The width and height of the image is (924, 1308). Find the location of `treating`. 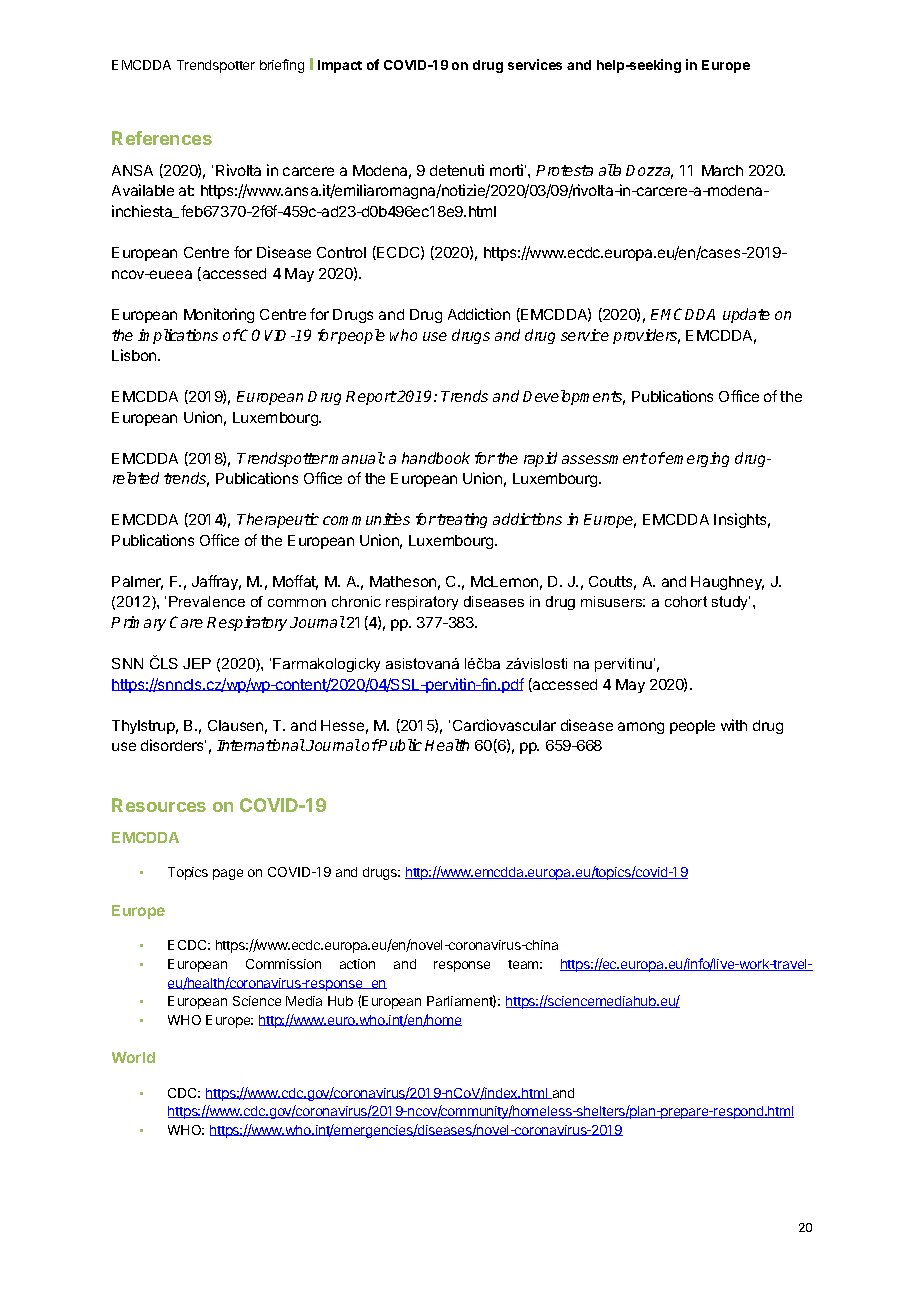

treating is located at coordinates (462, 520).
